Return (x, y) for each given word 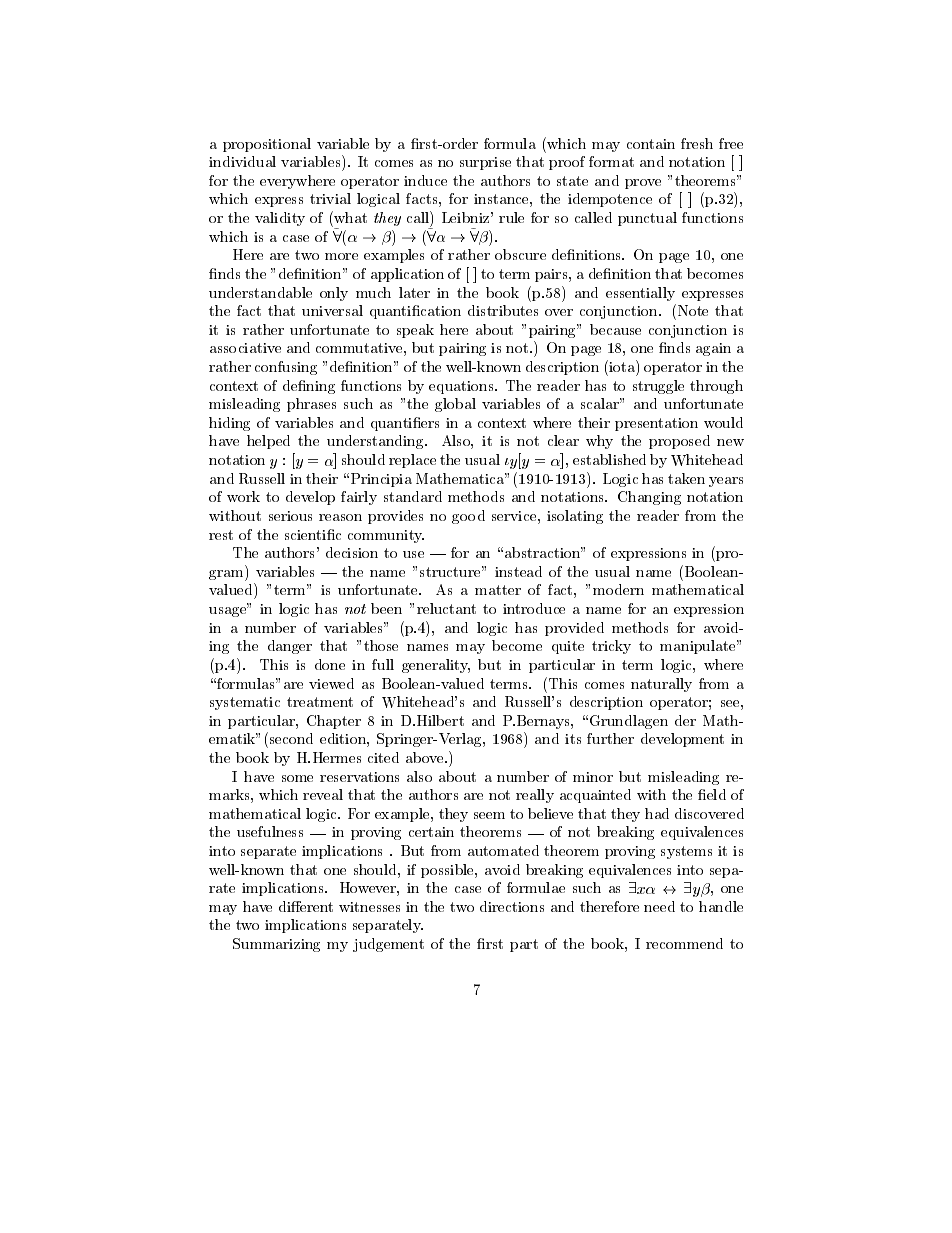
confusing (286, 368)
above (426, 757)
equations (462, 387)
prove (643, 184)
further (610, 738)
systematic (245, 703)
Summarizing (276, 945)
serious (290, 516)
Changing (649, 498)
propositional (267, 145)
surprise (485, 163)
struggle (658, 387)
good (468, 517)
